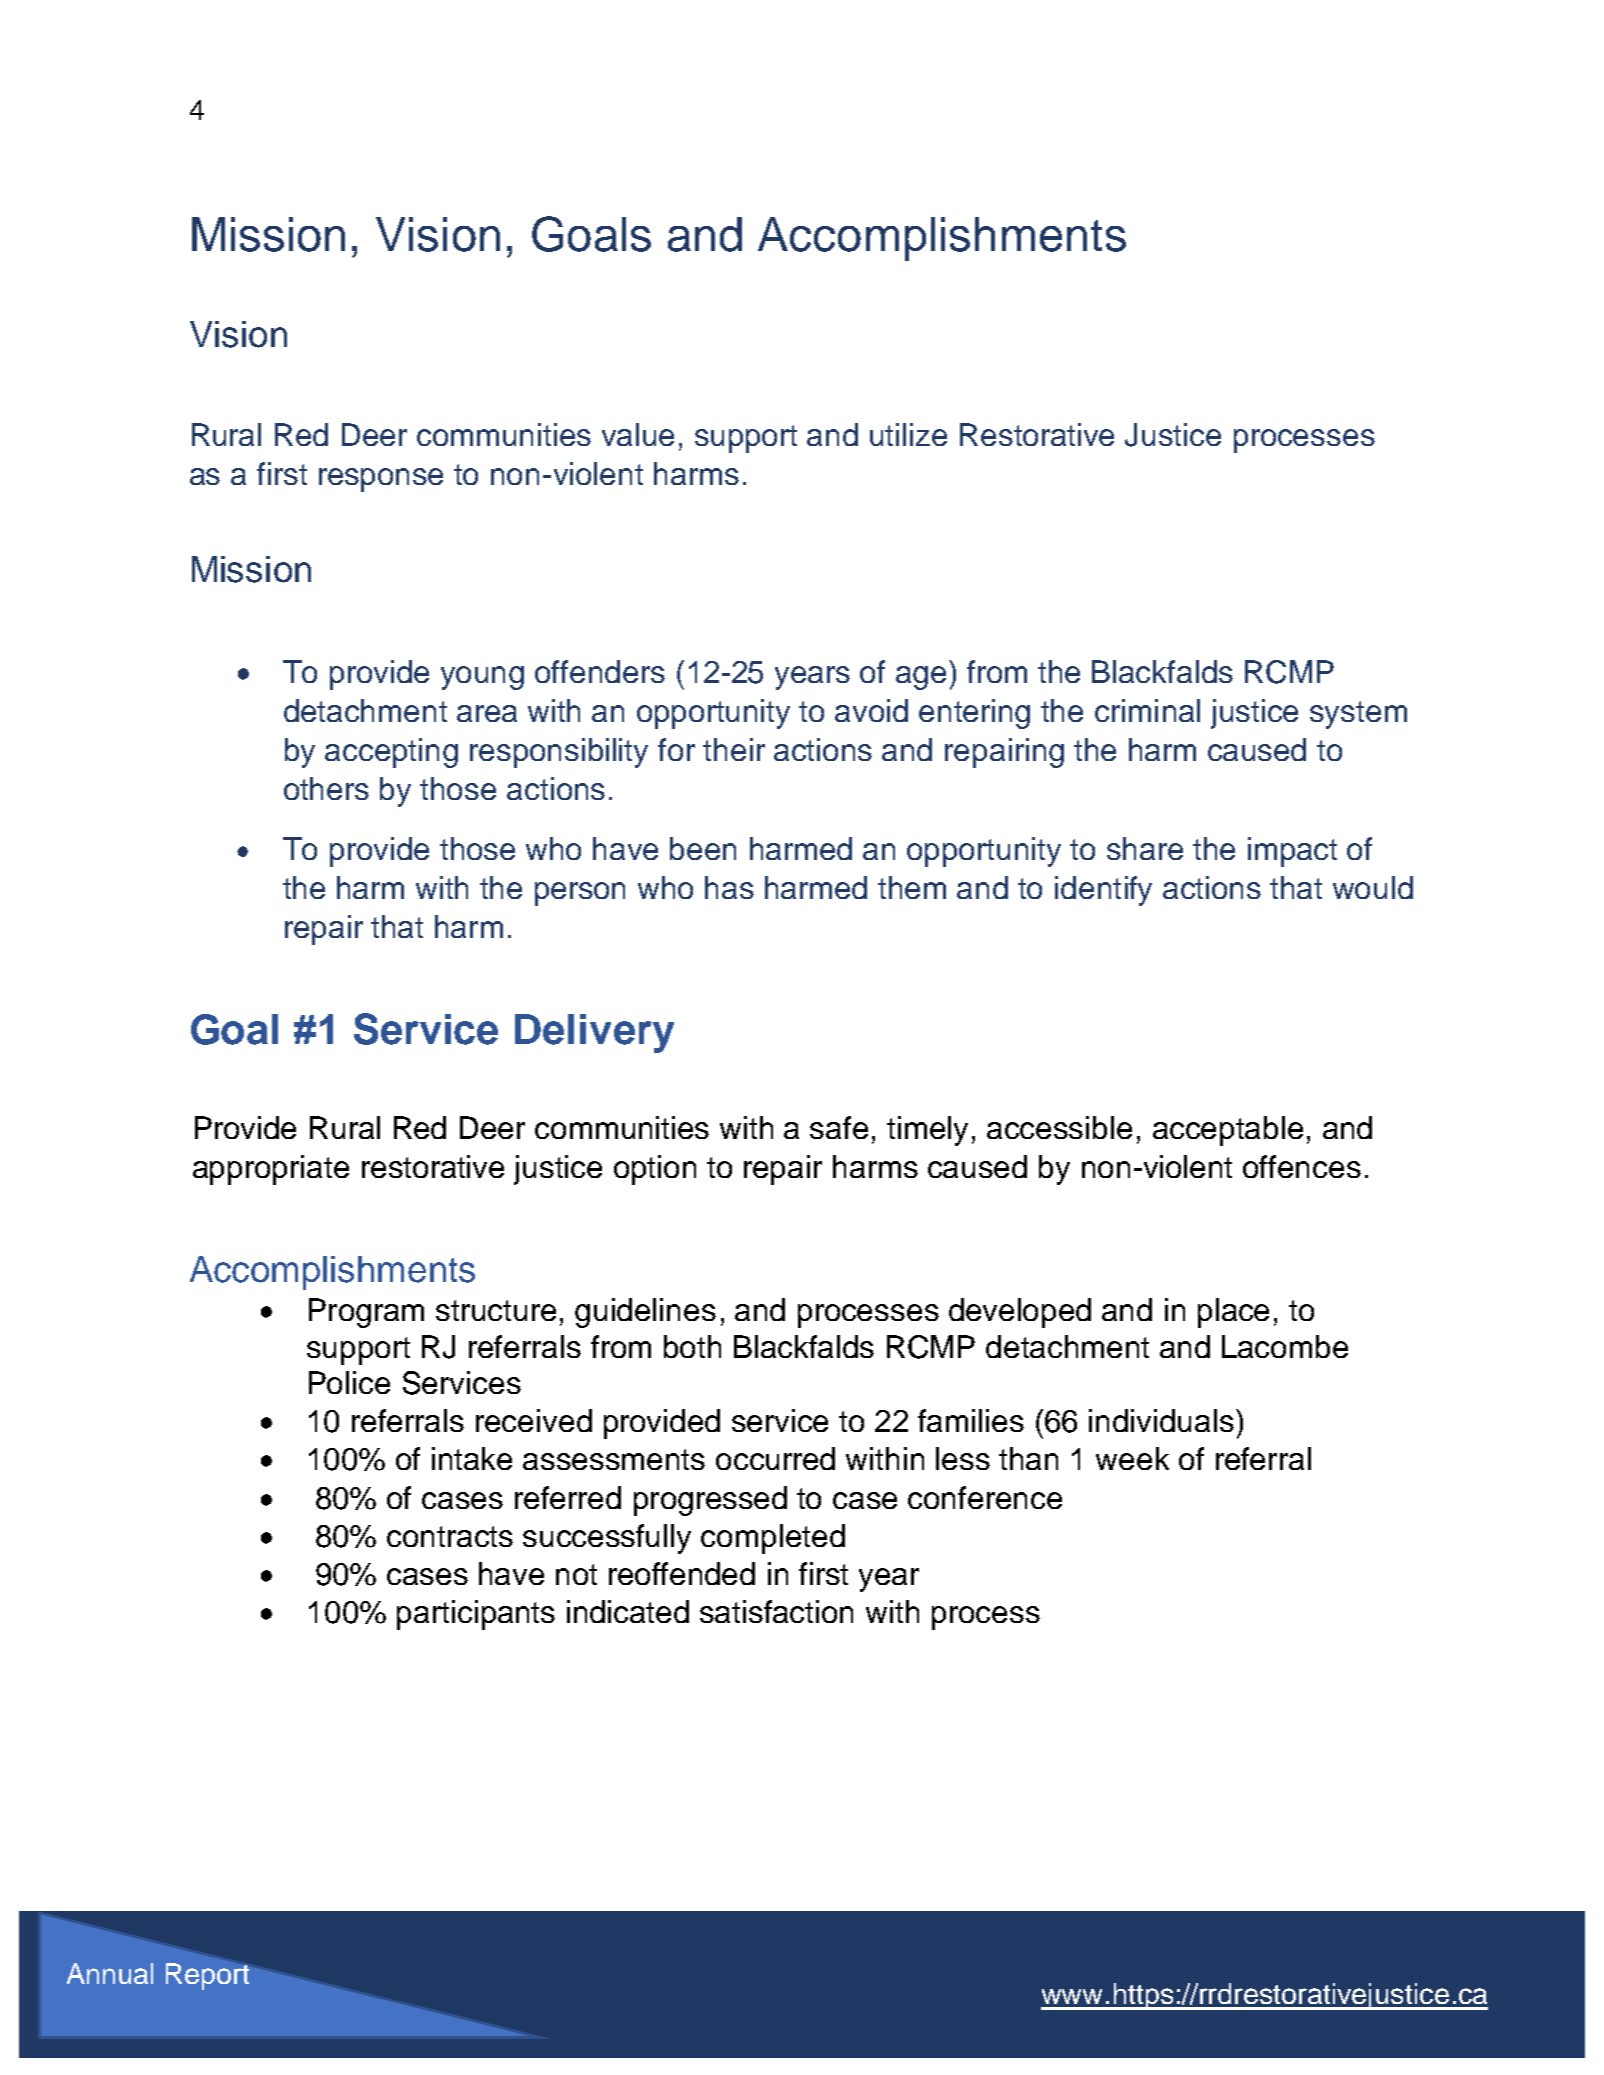  I want to click on response, so click(381, 480).
